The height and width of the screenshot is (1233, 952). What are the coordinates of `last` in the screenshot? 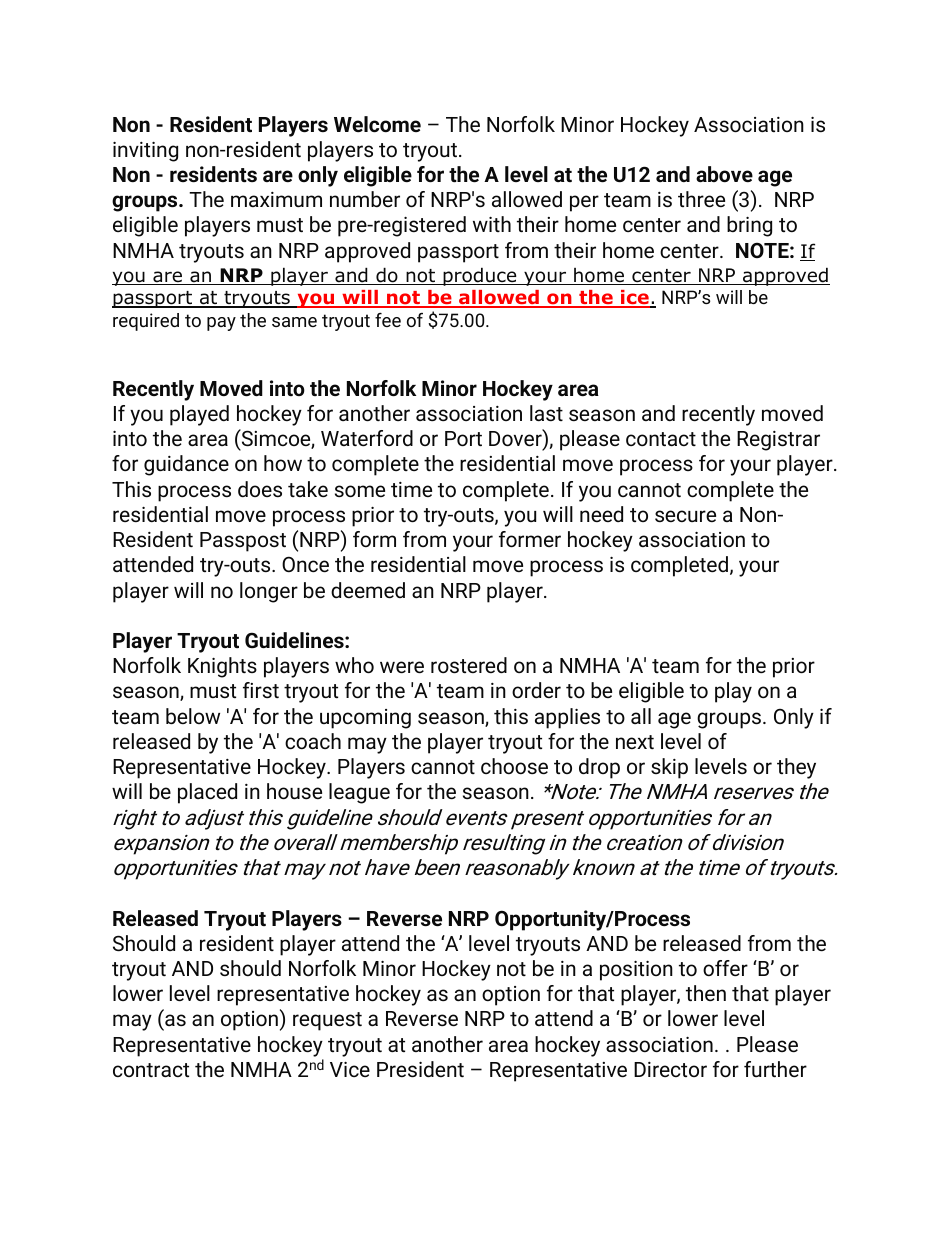 It's located at (546, 413).
